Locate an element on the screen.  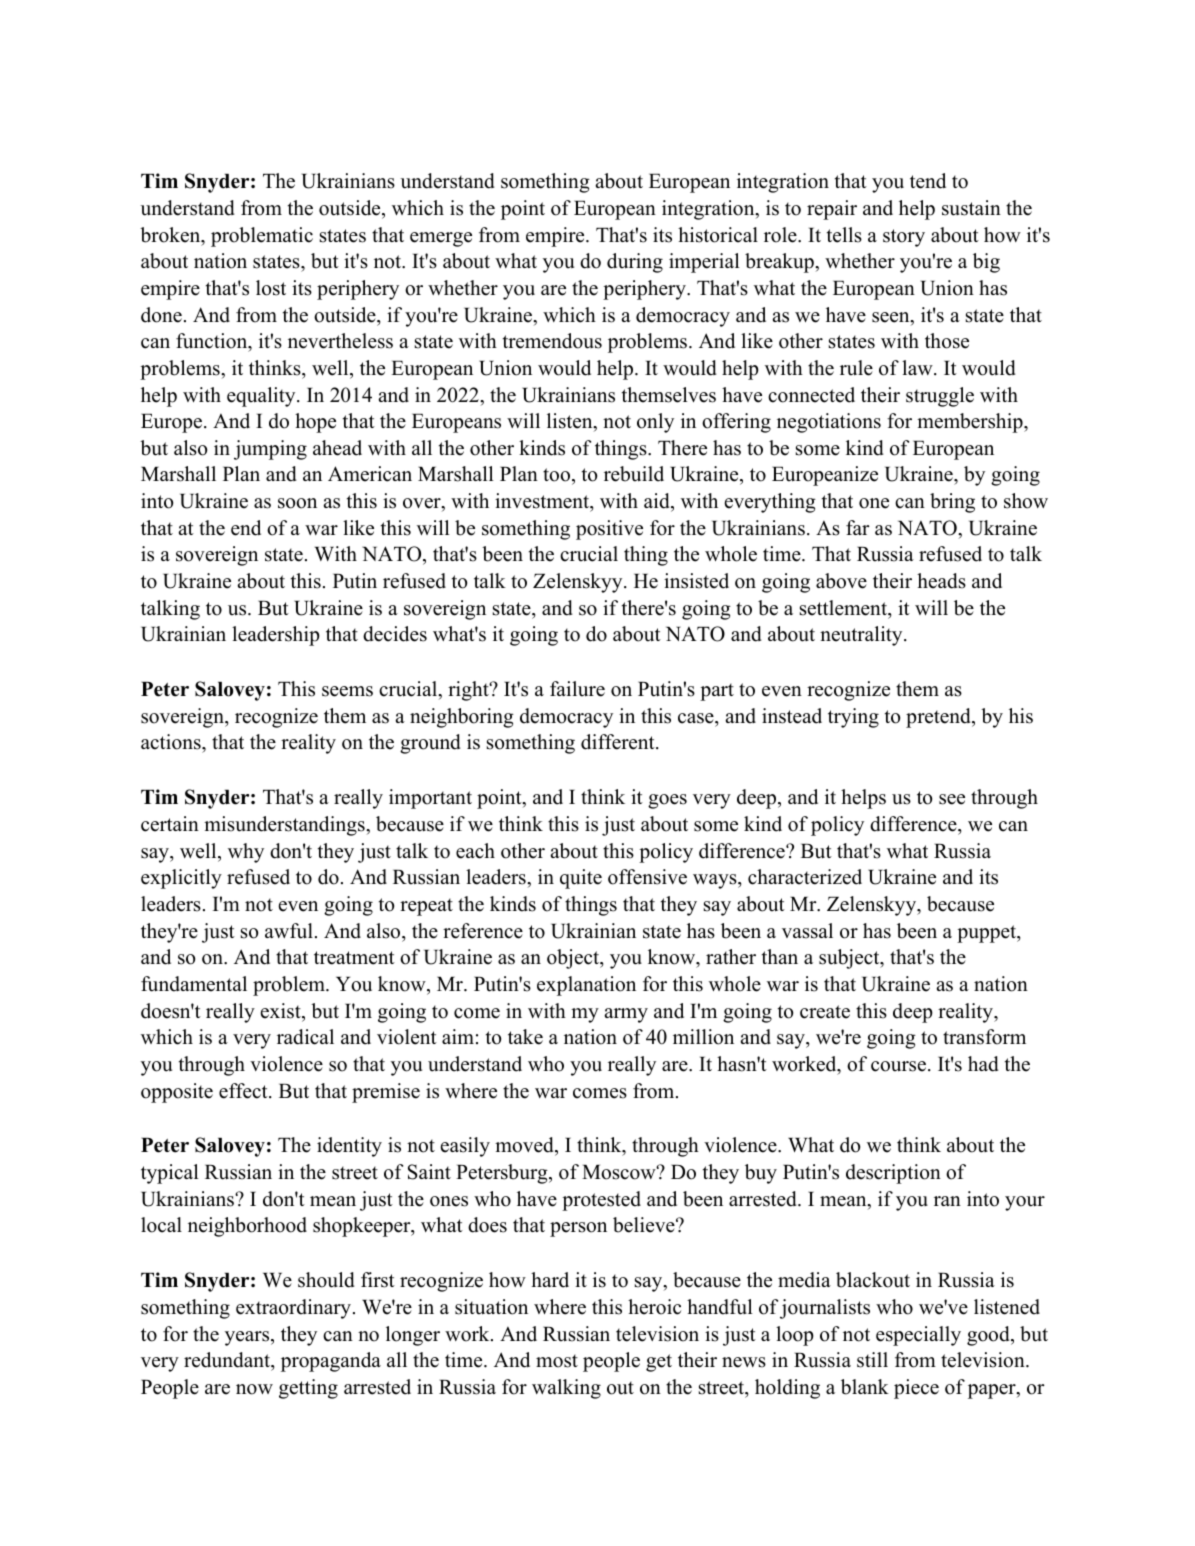
propaganda is located at coordinates (331, 1362).
